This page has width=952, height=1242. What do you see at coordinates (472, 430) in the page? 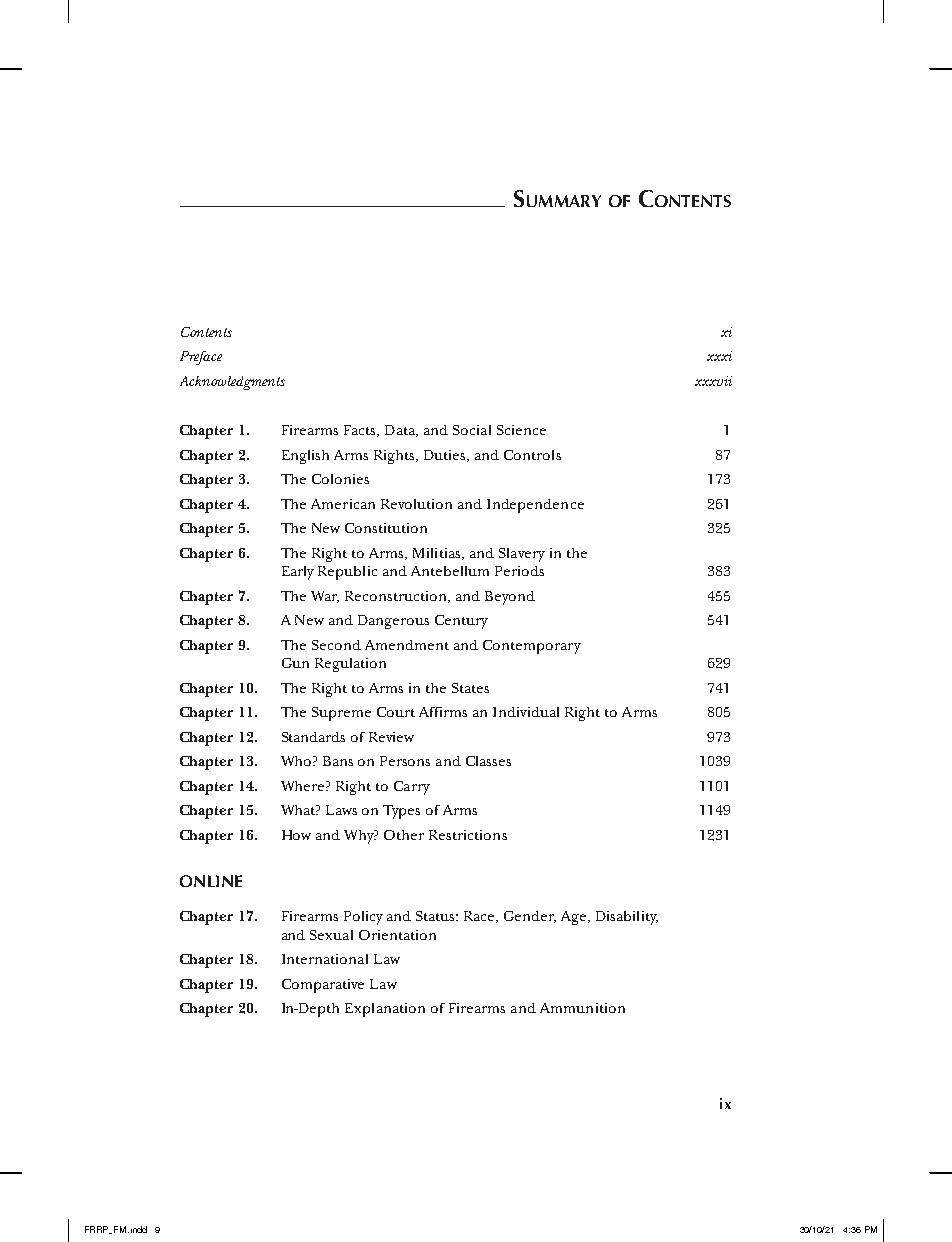
I see `Social` at bounding box center [472, 430].
